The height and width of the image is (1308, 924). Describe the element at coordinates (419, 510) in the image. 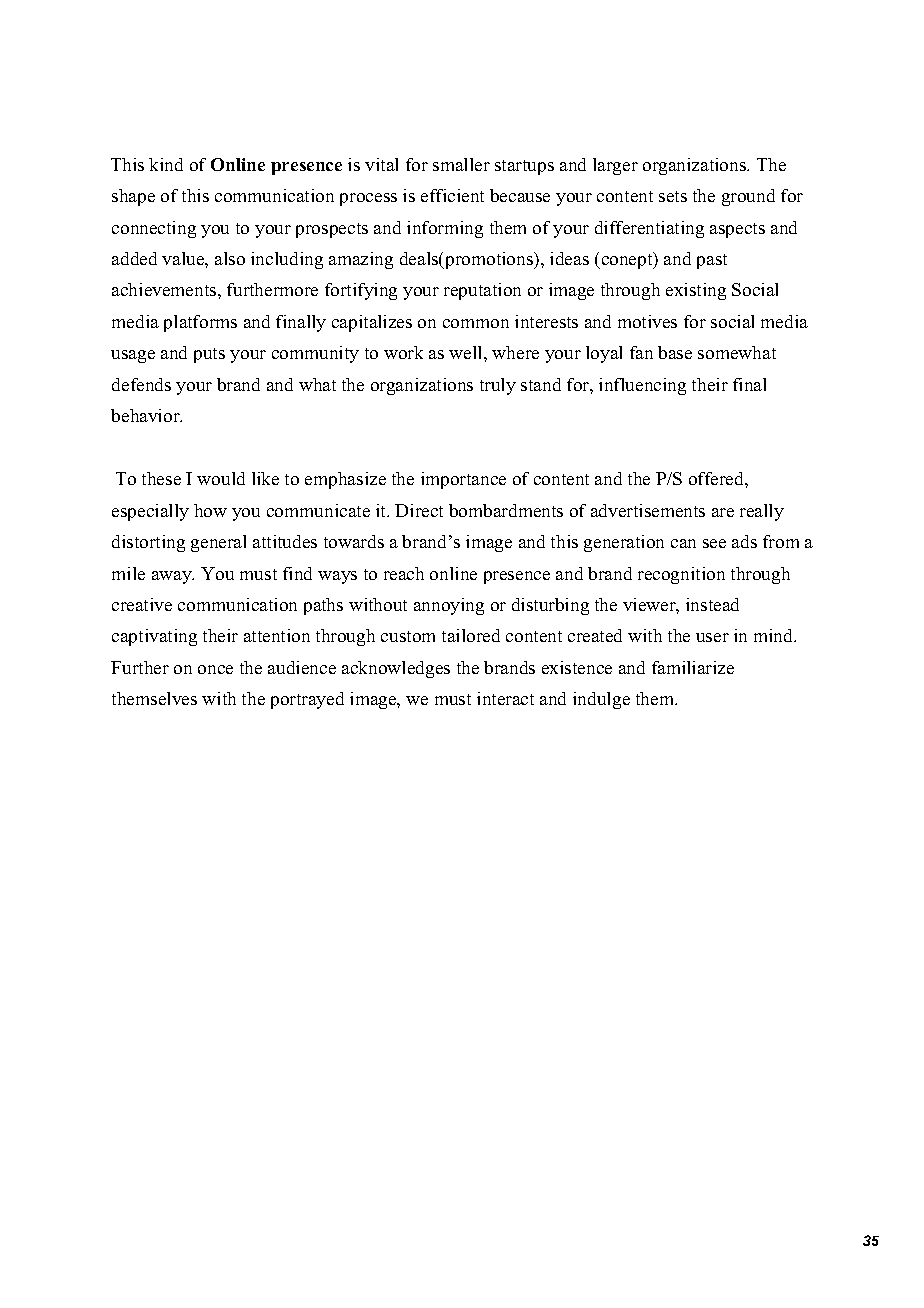

I see `Direct` at that location.
